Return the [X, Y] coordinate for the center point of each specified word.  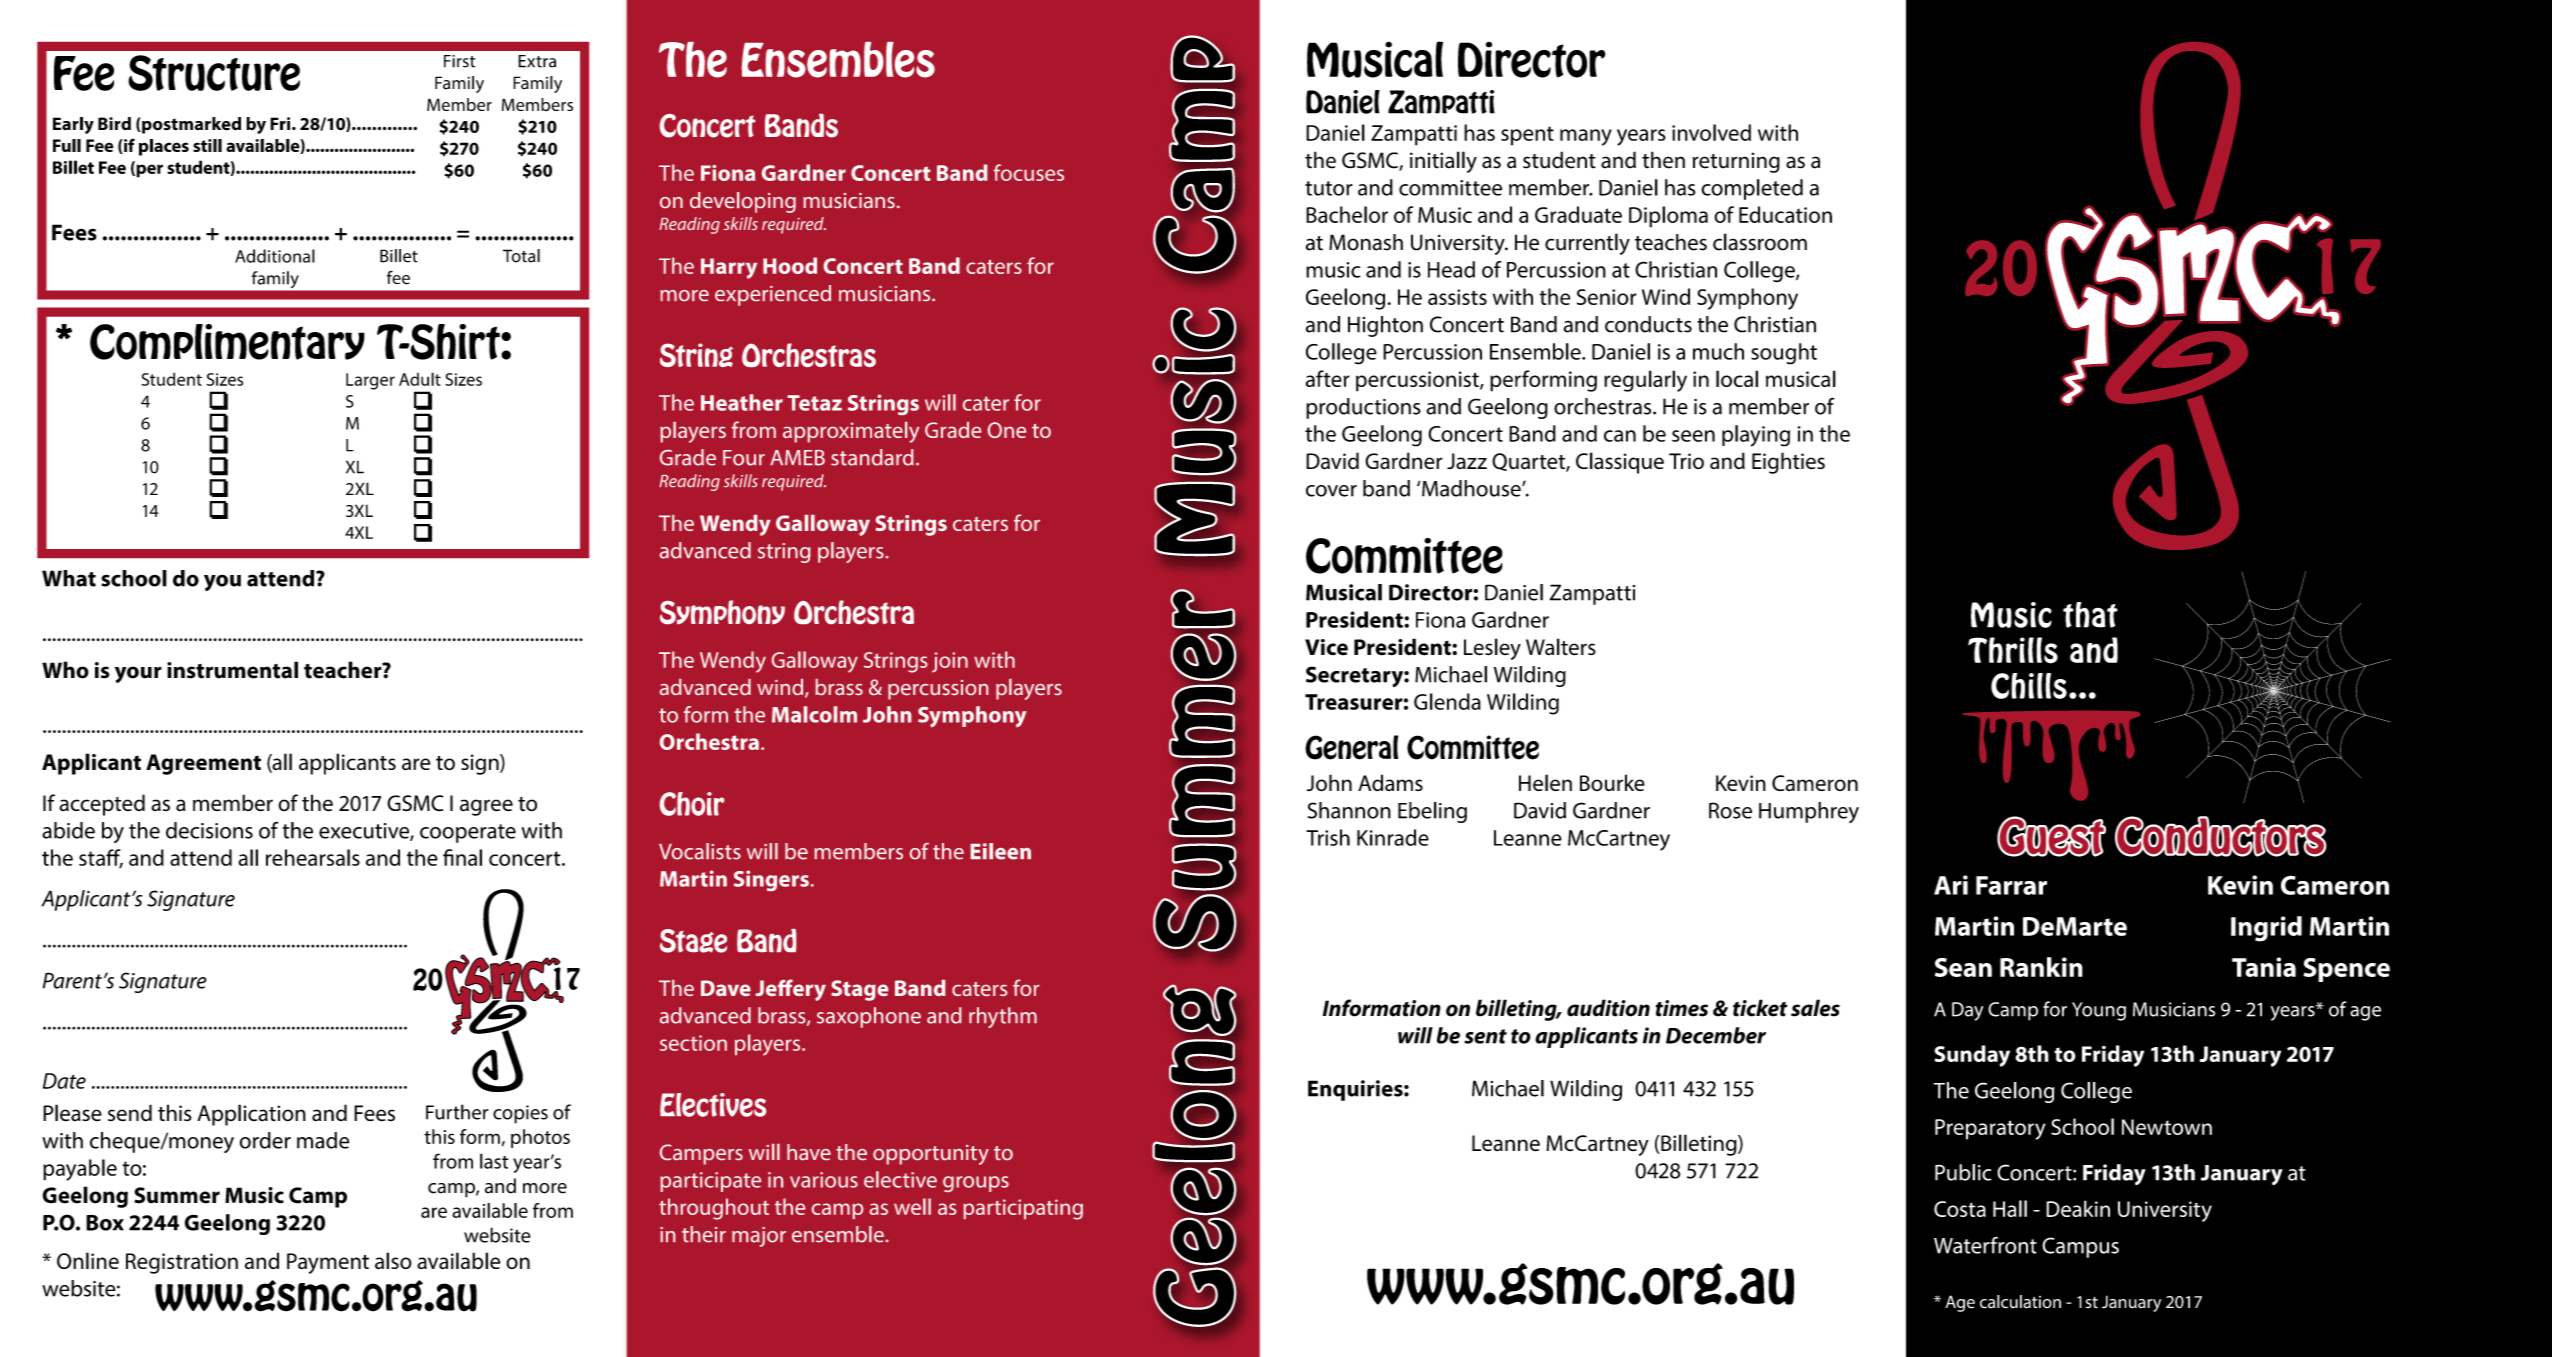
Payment [328, 1263]
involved [1711, 132]
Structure [214, 73]
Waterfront [1985, 1245]
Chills [2029, 686]
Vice [1326, 647]
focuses [1029, 172]
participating [1023, 1209]
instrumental [232, 670]
